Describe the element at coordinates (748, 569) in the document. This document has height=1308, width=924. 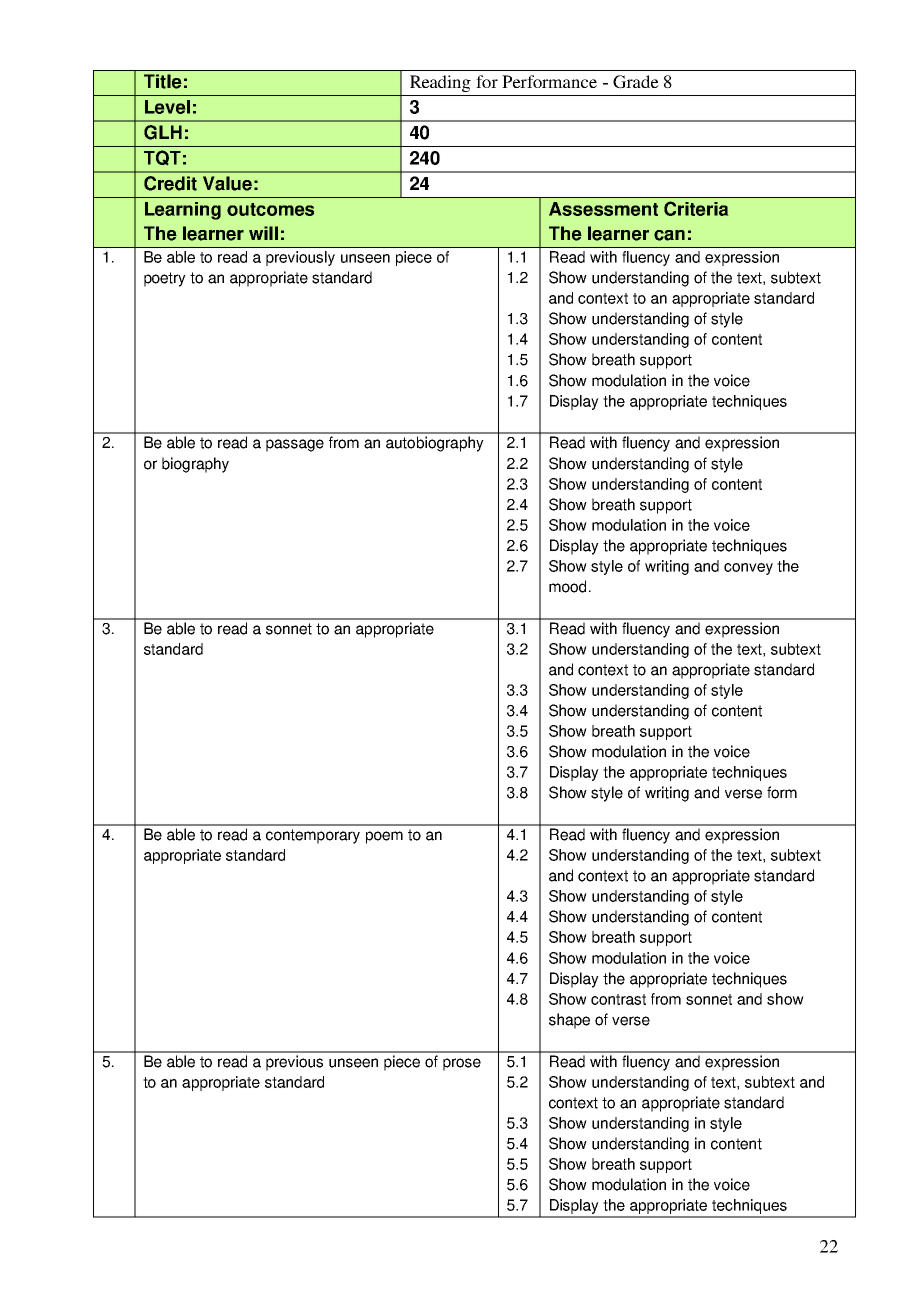
I see `convey` at that location.
